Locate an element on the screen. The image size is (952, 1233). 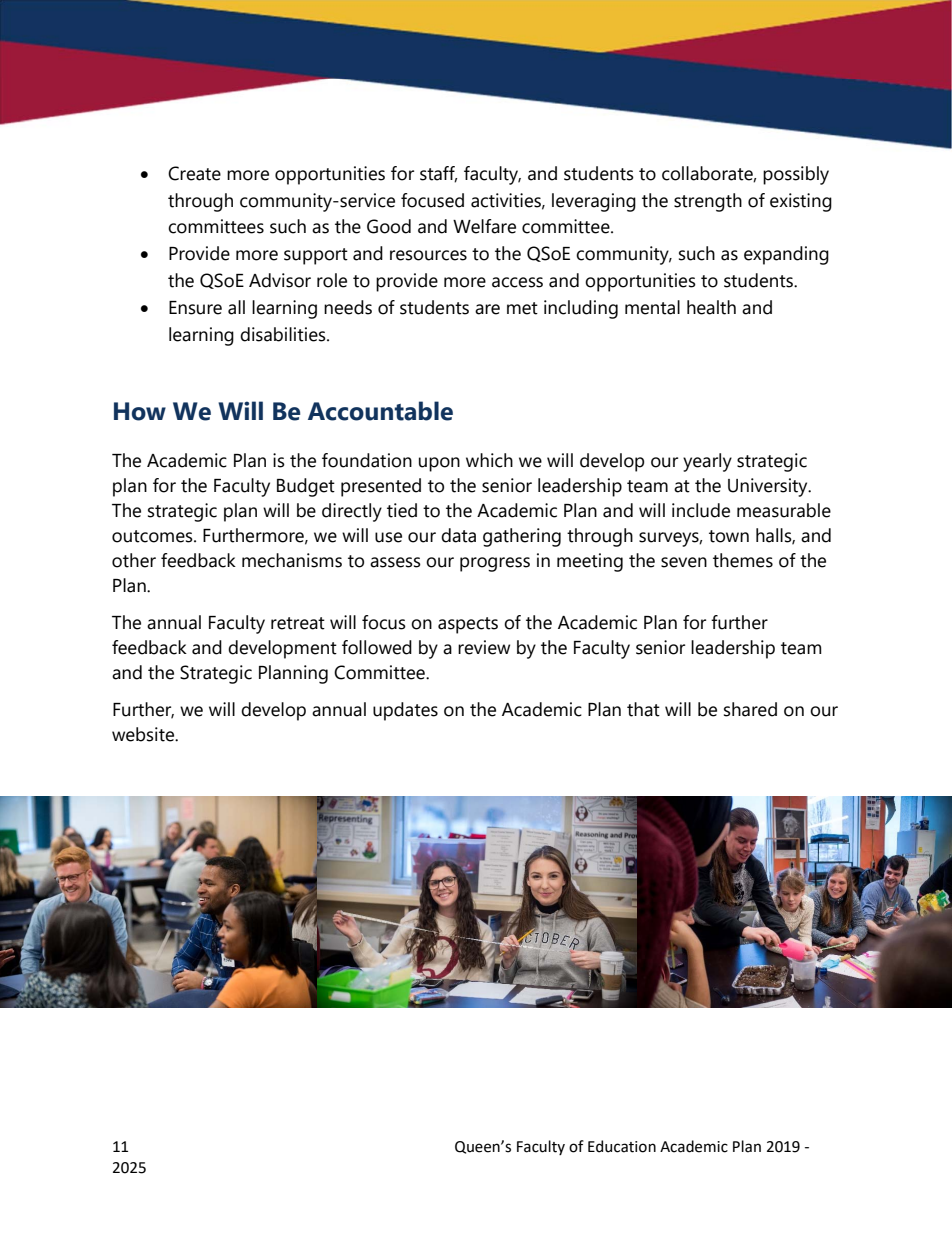
retreat is located at coordinates (298, 623).
